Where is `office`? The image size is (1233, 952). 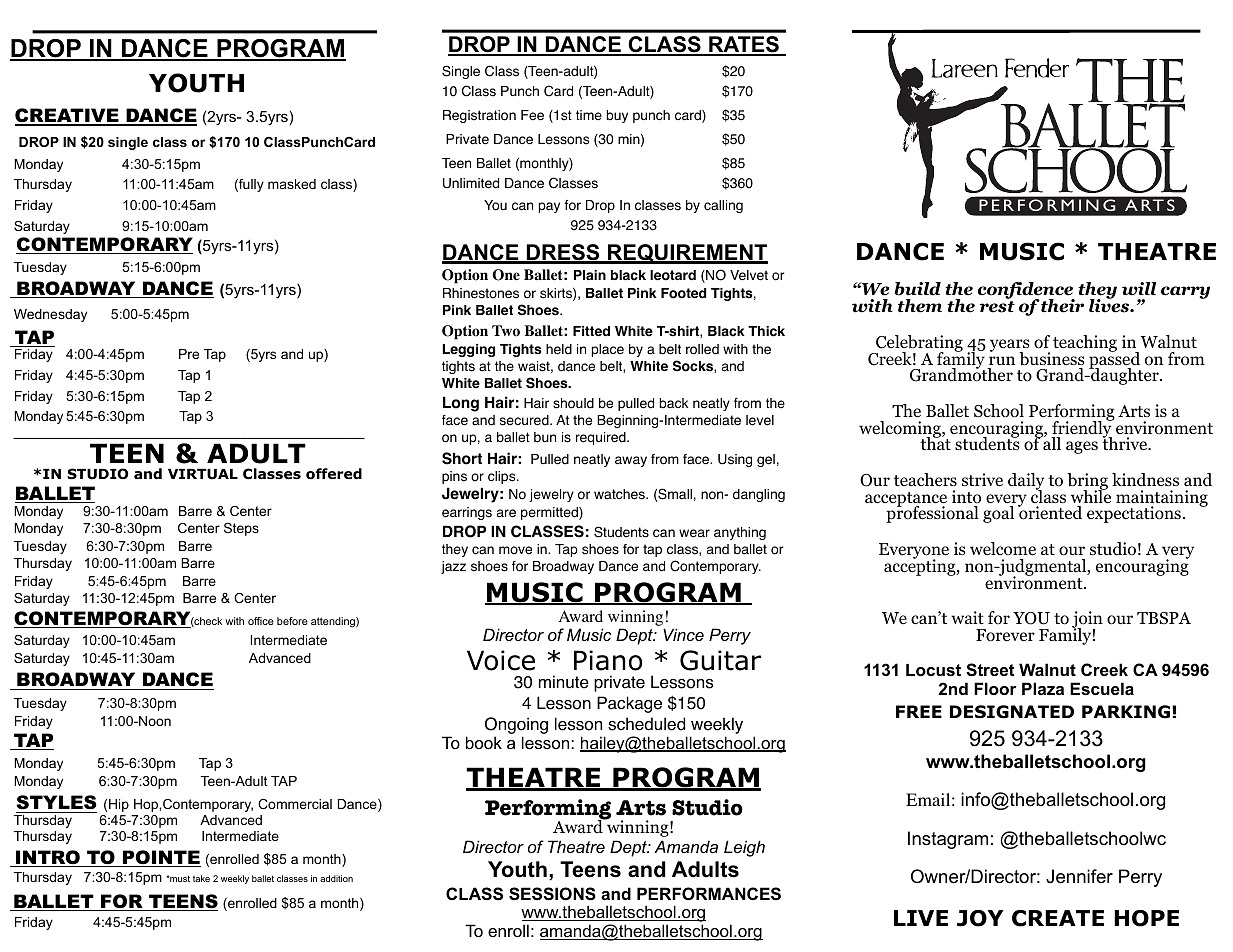 office is located at coordinates (261, 621).
